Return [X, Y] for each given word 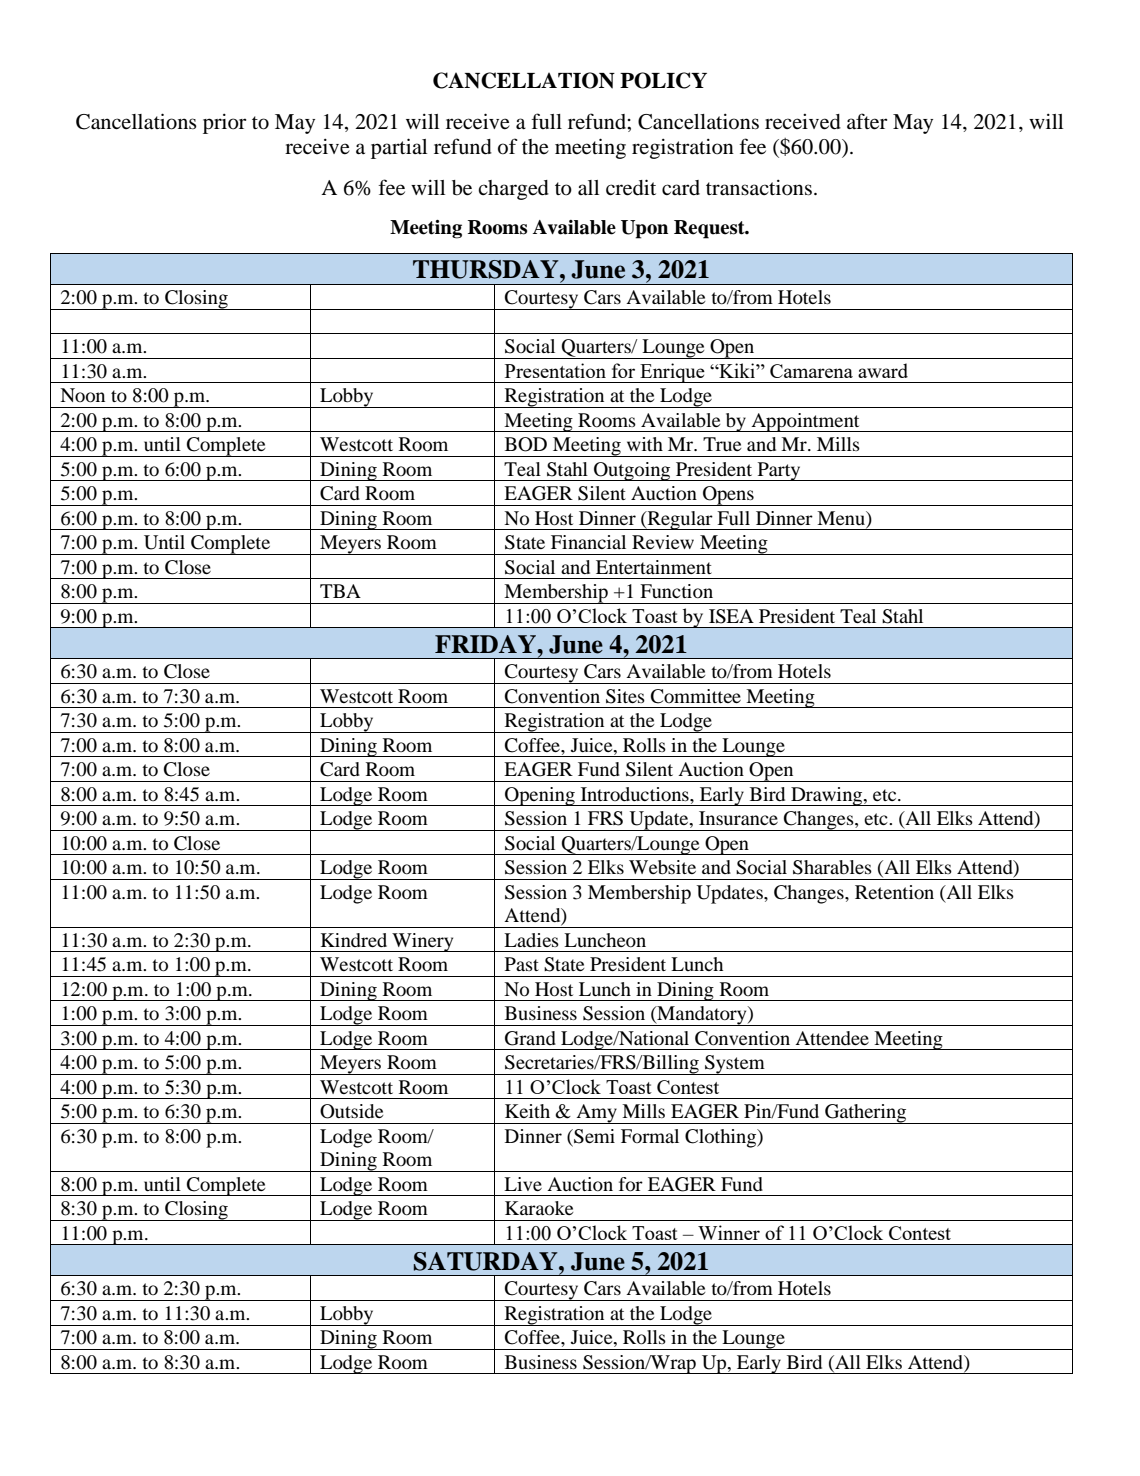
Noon [82, 395]
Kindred [354, 940]
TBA [340, 591]
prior [224, 124]
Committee [696, 696]
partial [399, 148]
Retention [894, 892]
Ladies [531, 940]
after [867, 121]
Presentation [555, 370]
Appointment [805, 422]
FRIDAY [486, 644]
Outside [351, 1111]
